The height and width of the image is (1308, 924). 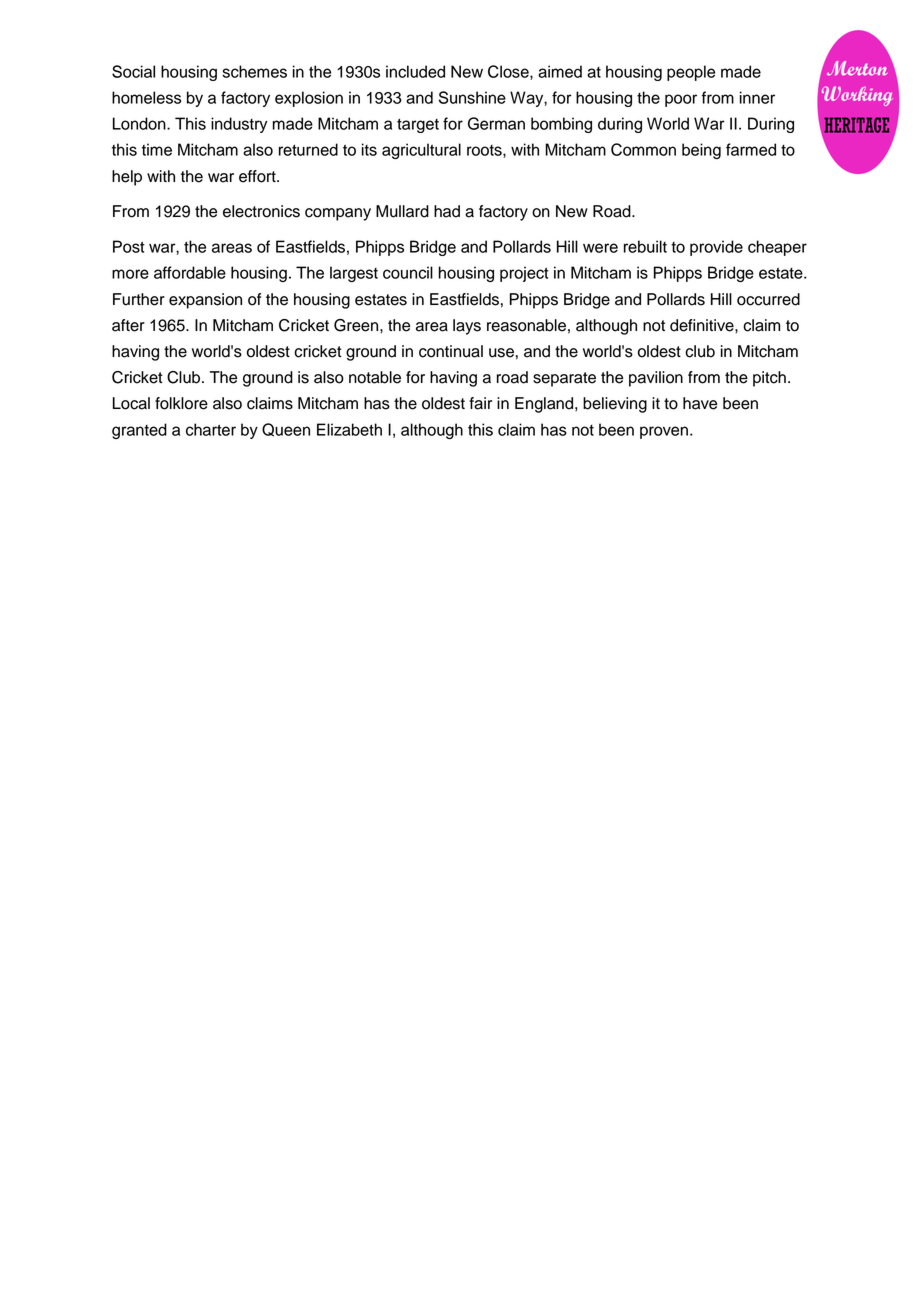 I want to click on included, so click(x=415, y=71).
